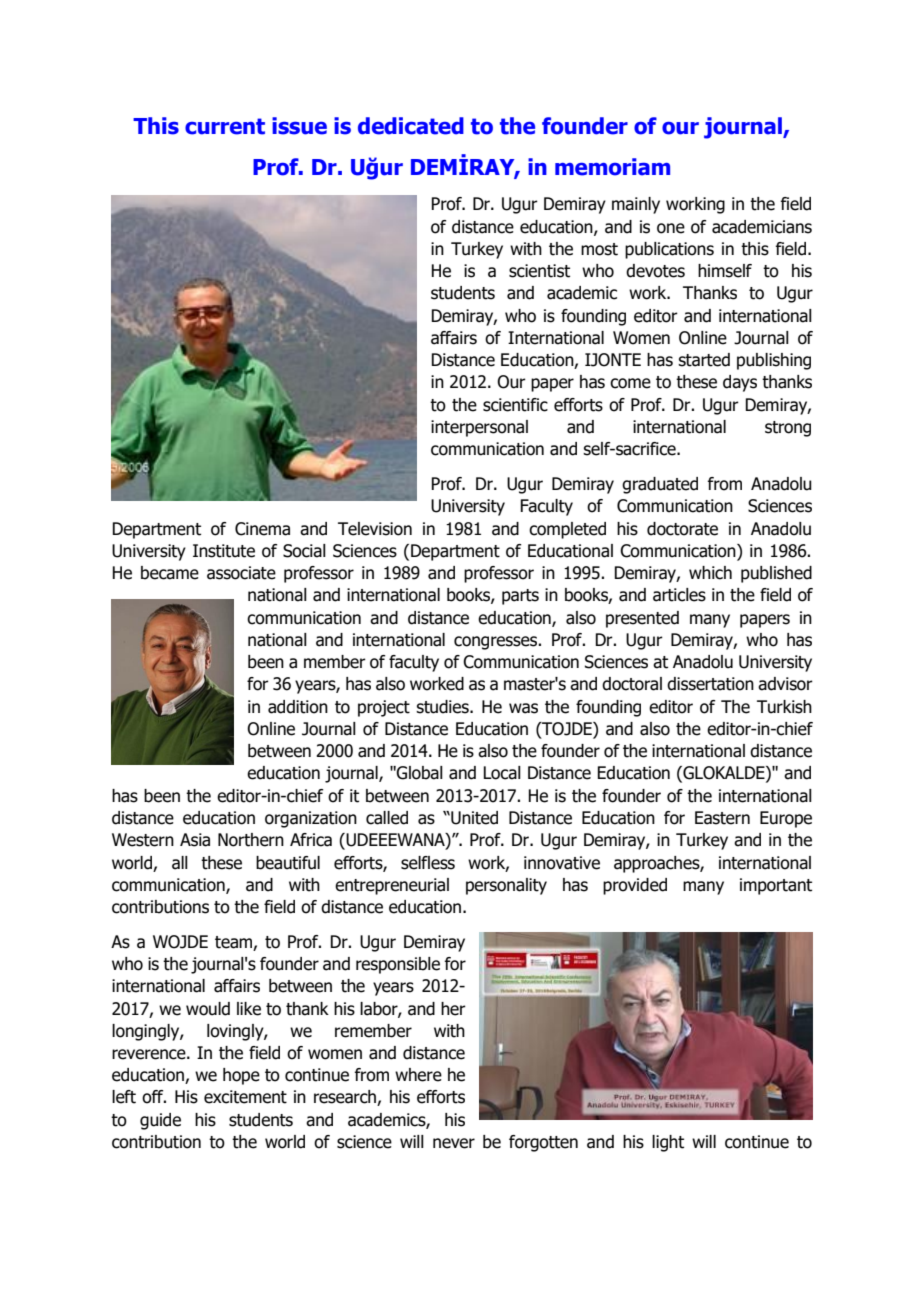 The height and width of the screenshot is (1308, 924). What do you see at coordinates (740, 383) in the screenshot?
I see `days` at bounding box center [740, 383].
